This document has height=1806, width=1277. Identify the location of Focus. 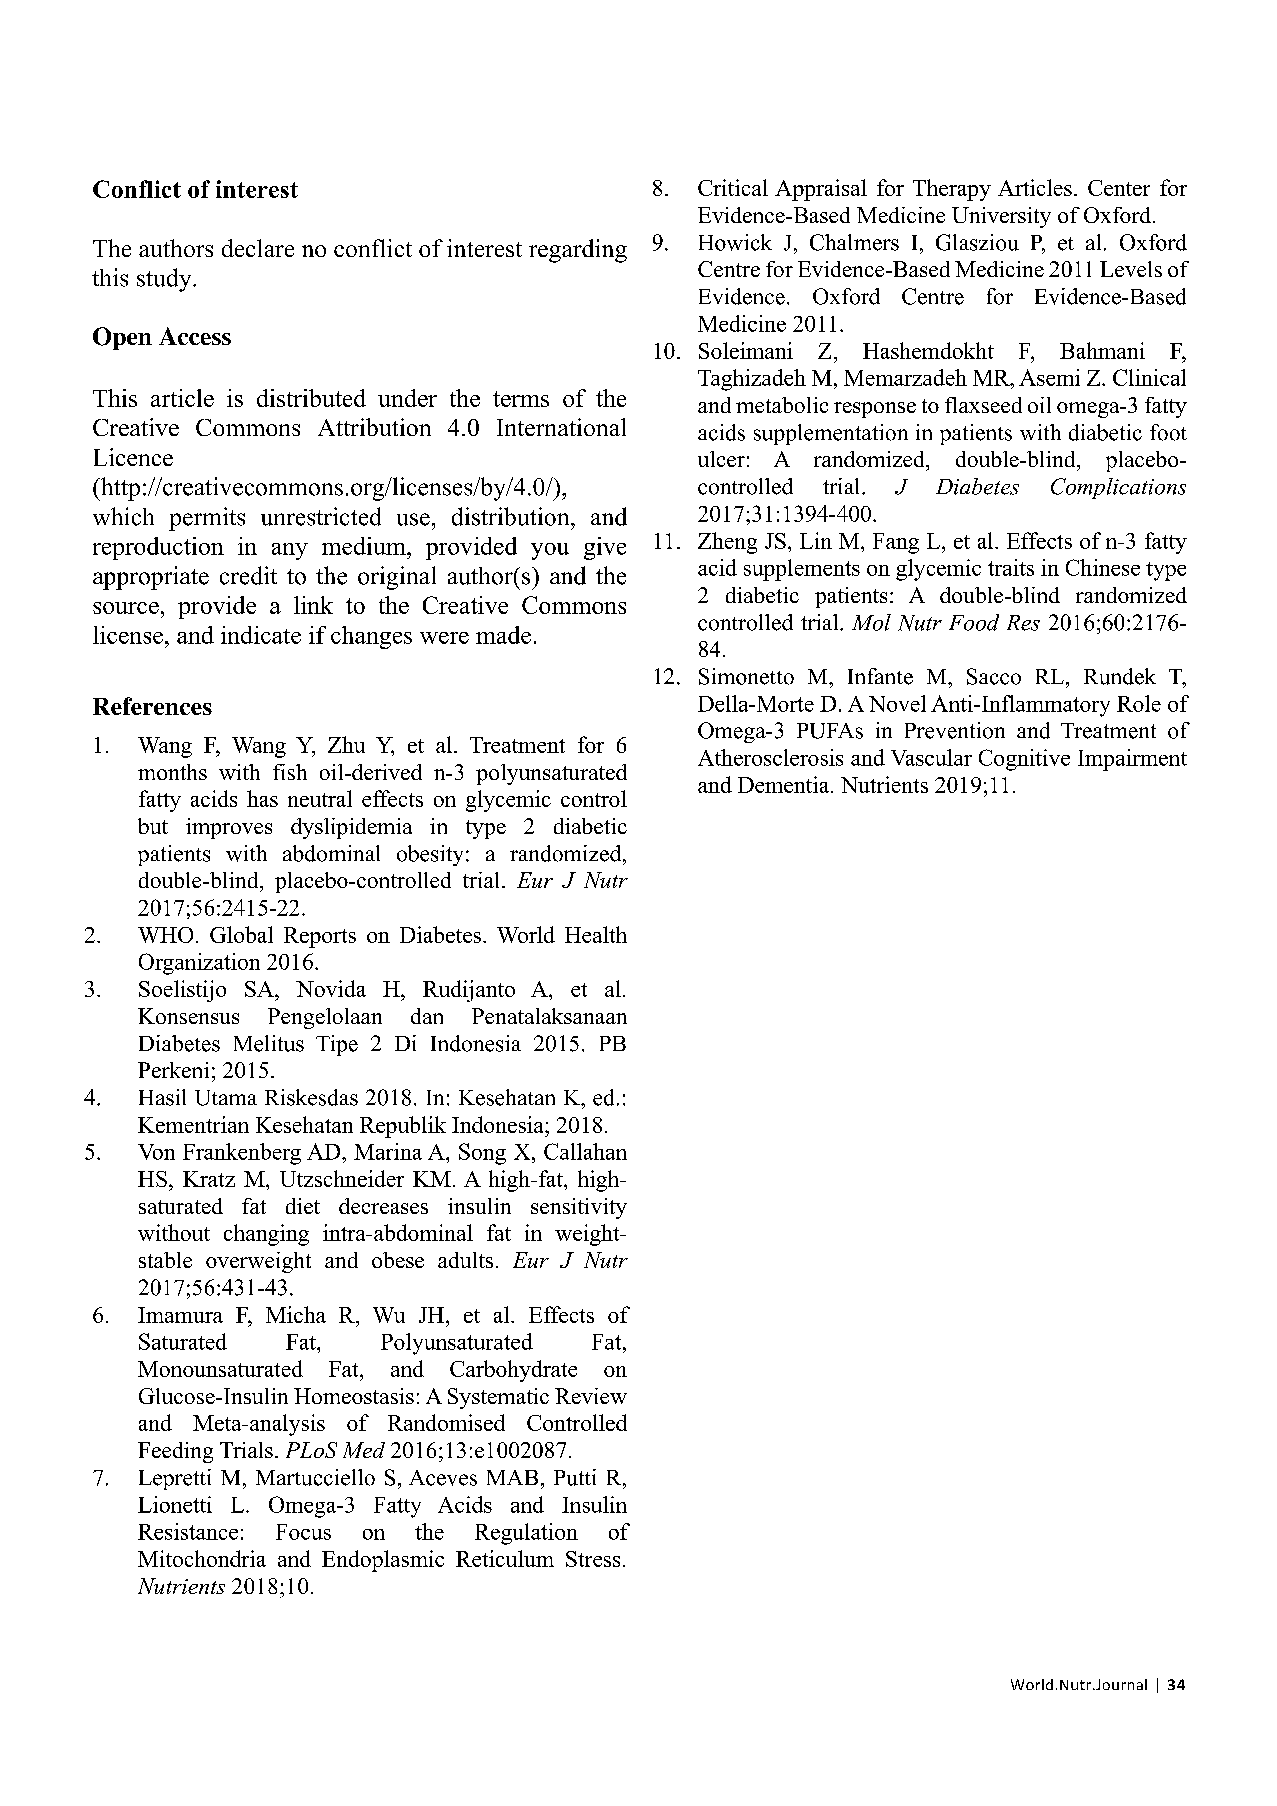
(303, 1532).
